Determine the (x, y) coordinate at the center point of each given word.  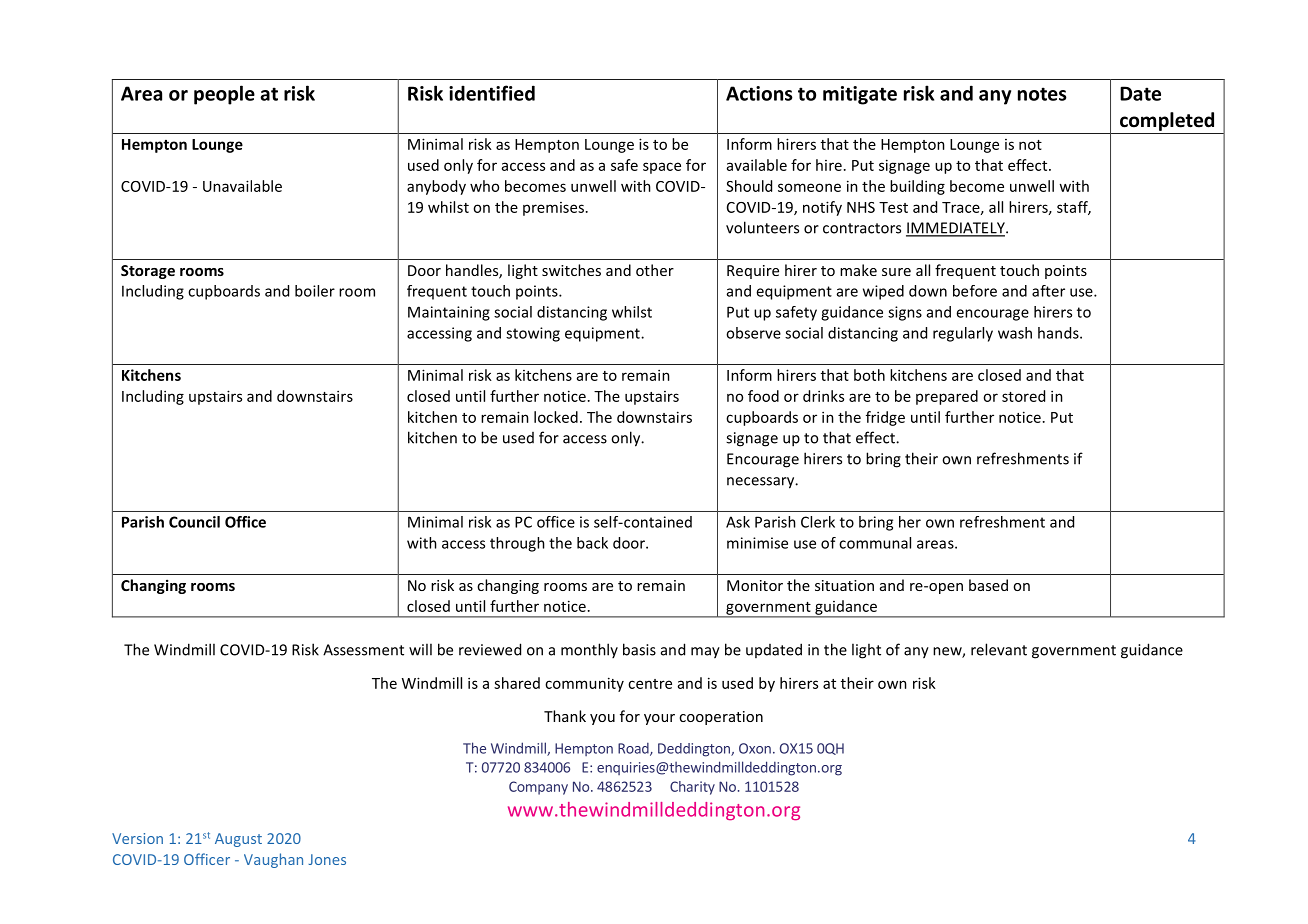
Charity (692, 788)
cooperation (721, 718)
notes (1042, 94)
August (238, 840)
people (224, 95)
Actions (759, 93)
